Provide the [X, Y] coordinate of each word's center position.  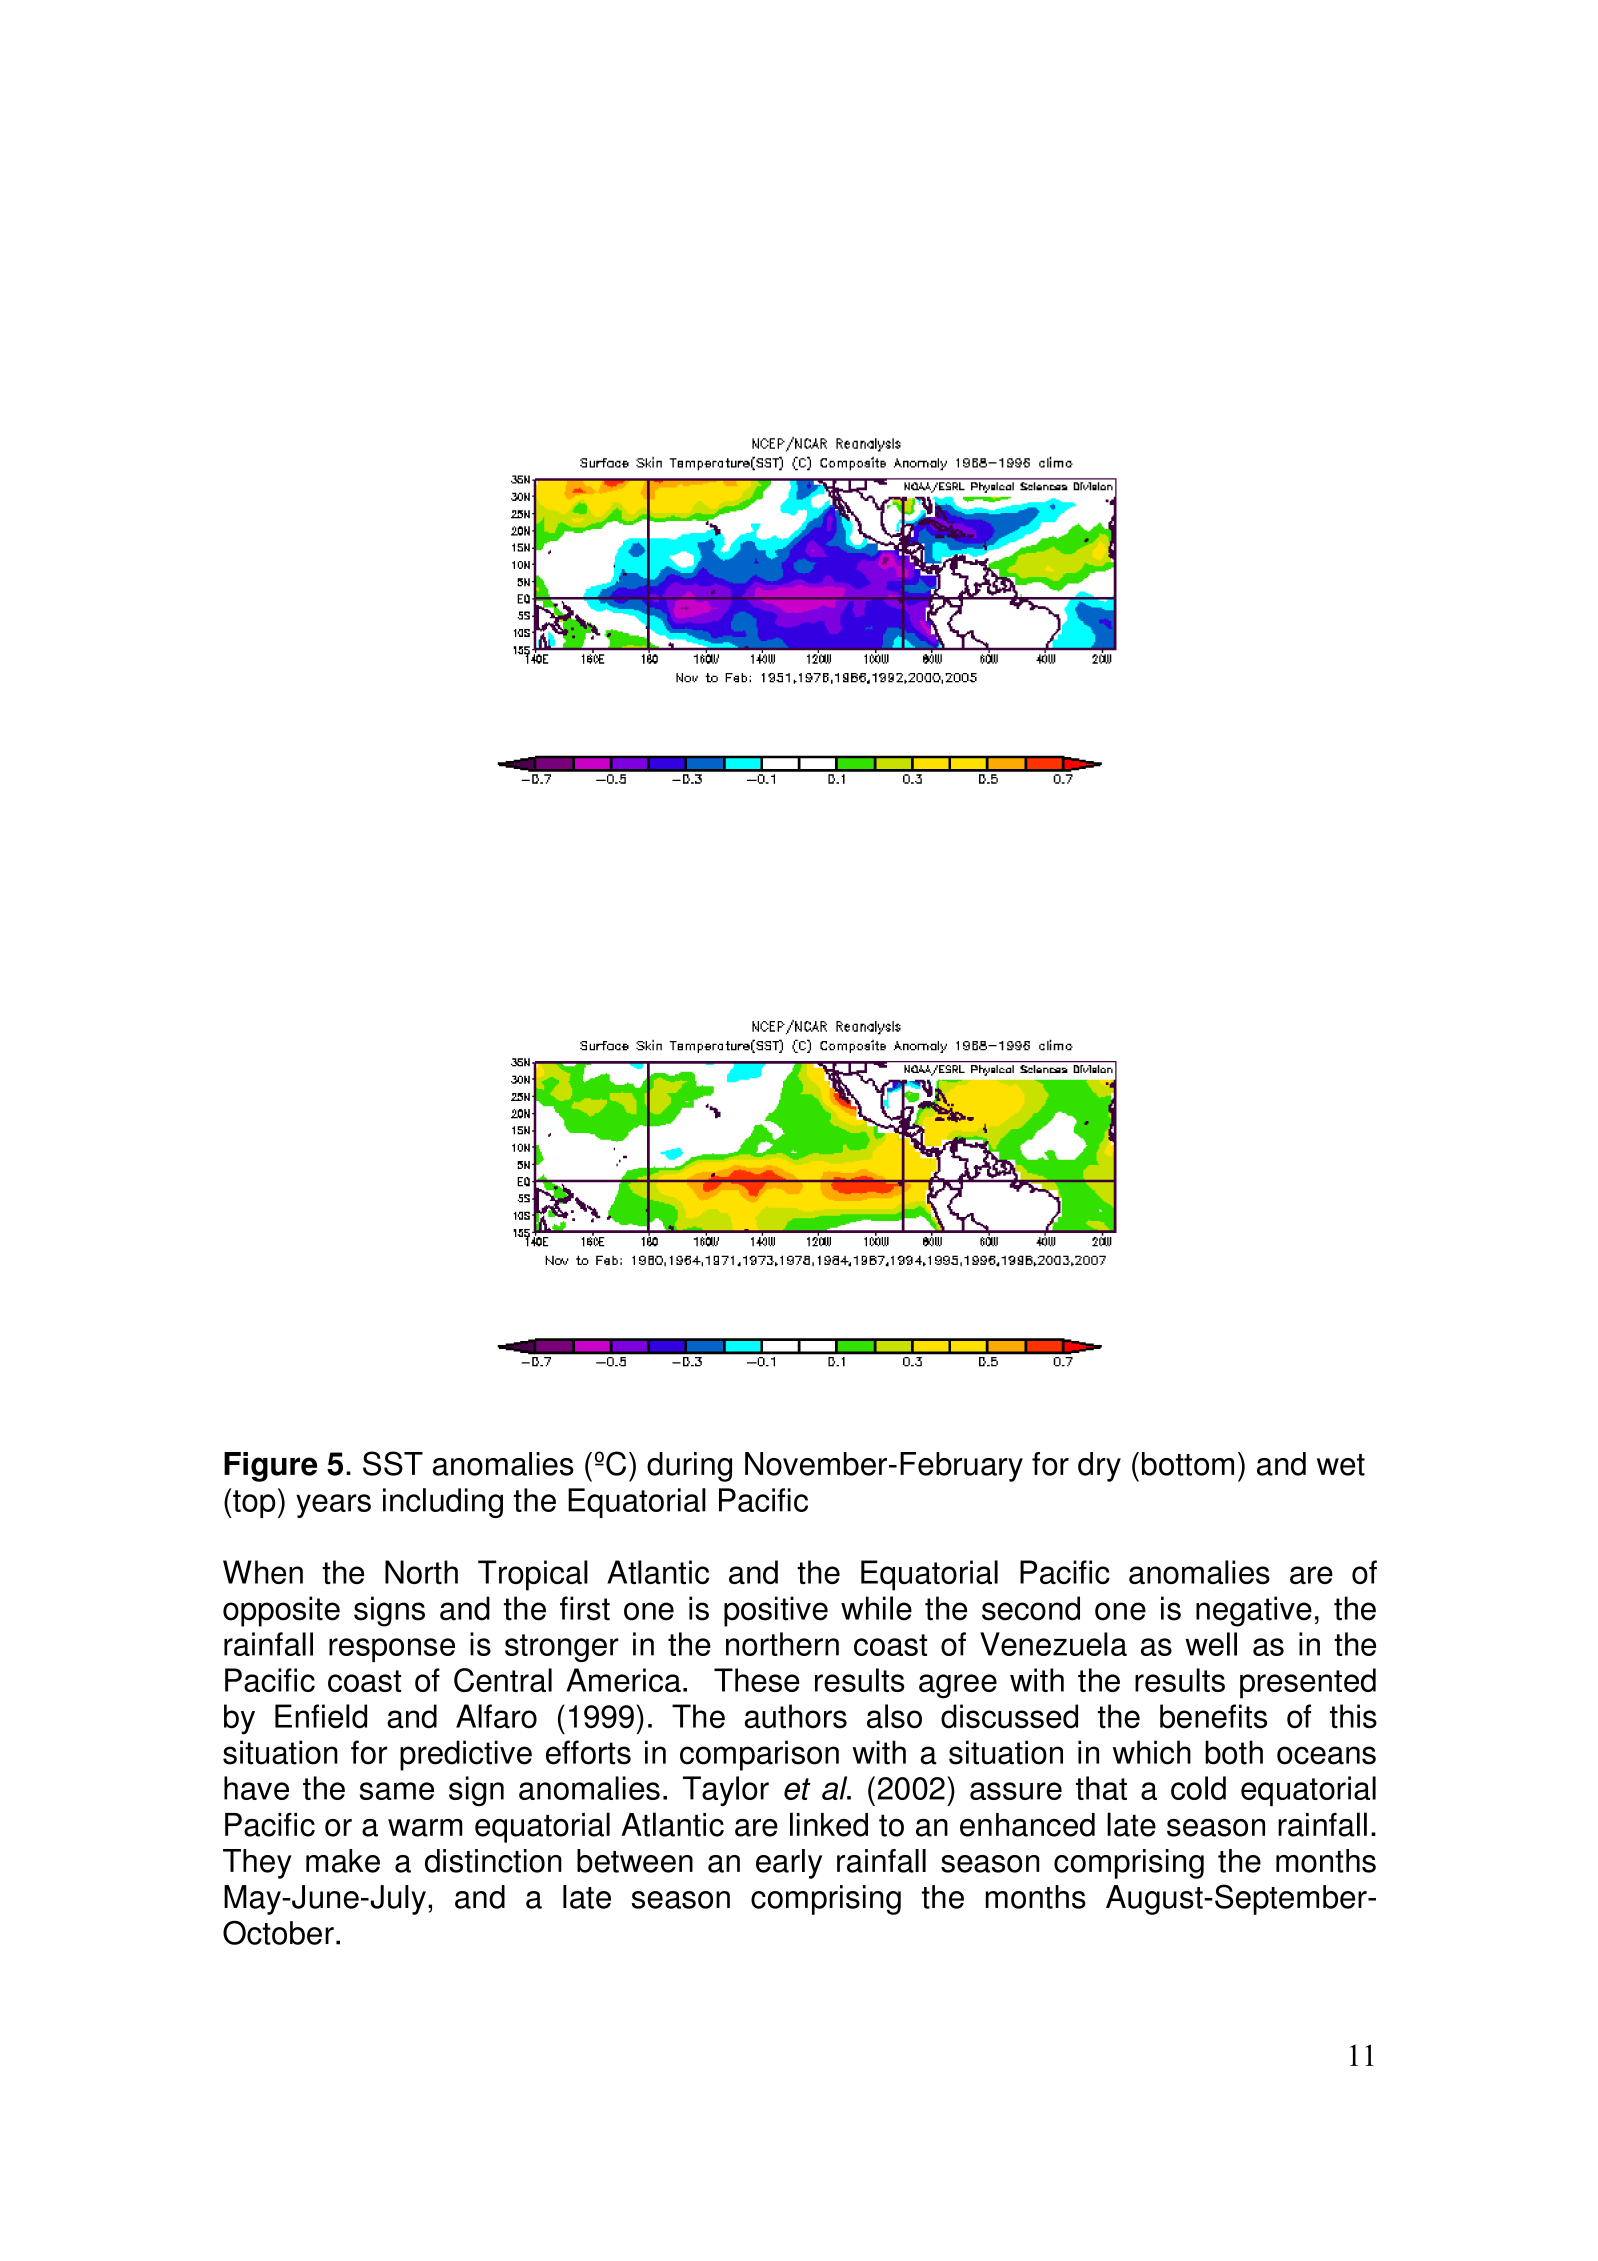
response [392, 1650]
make [343, 1861]
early [789, 1864]
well [1211, 1644]
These [757, 1680]
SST [393, 1463]
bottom [1188, 1464]
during [689, 1467]
